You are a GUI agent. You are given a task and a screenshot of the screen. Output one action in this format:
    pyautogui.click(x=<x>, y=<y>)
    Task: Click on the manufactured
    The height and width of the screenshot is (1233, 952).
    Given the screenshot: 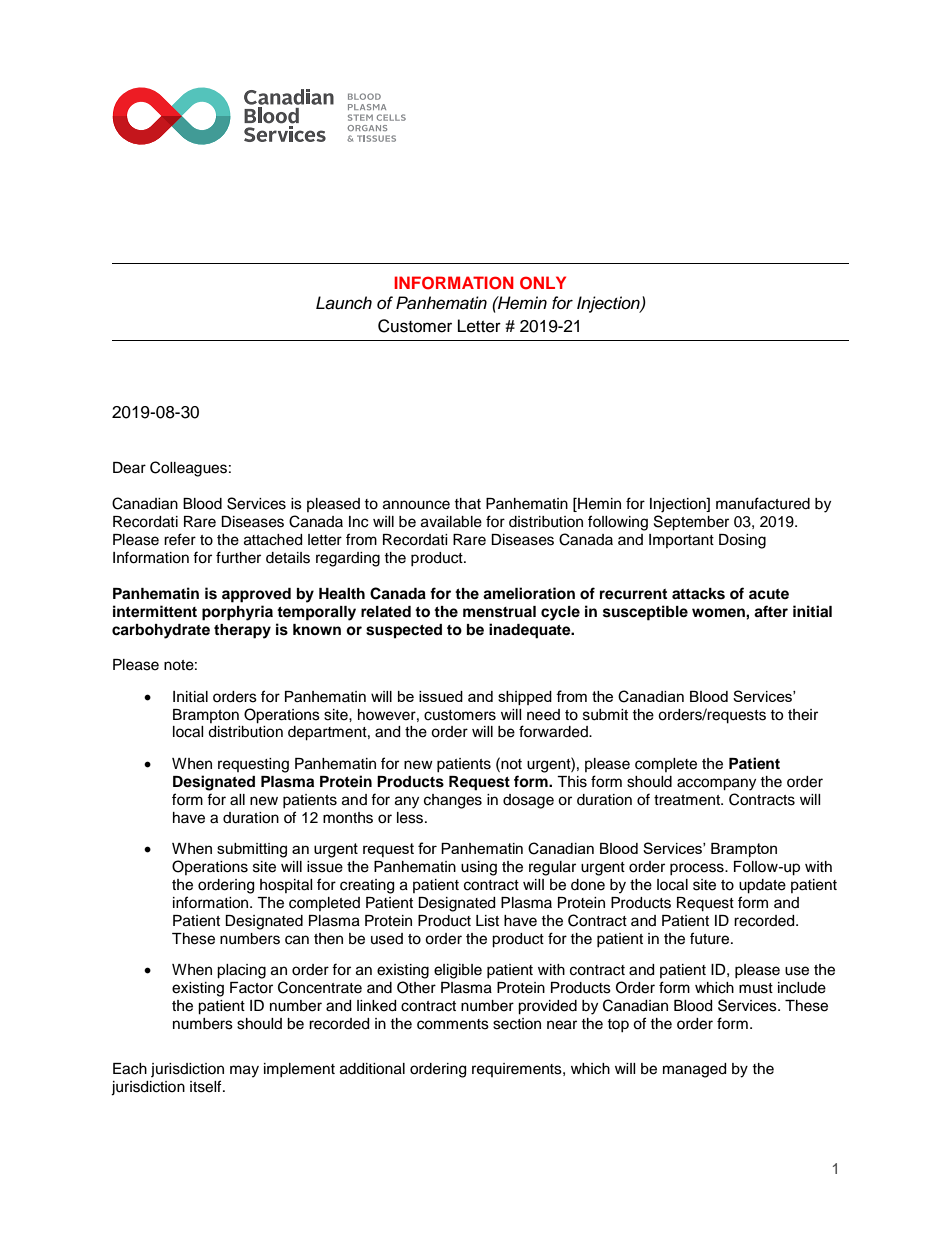 What is the action you would take?
    pyautogui.click(x=763, y=503)
